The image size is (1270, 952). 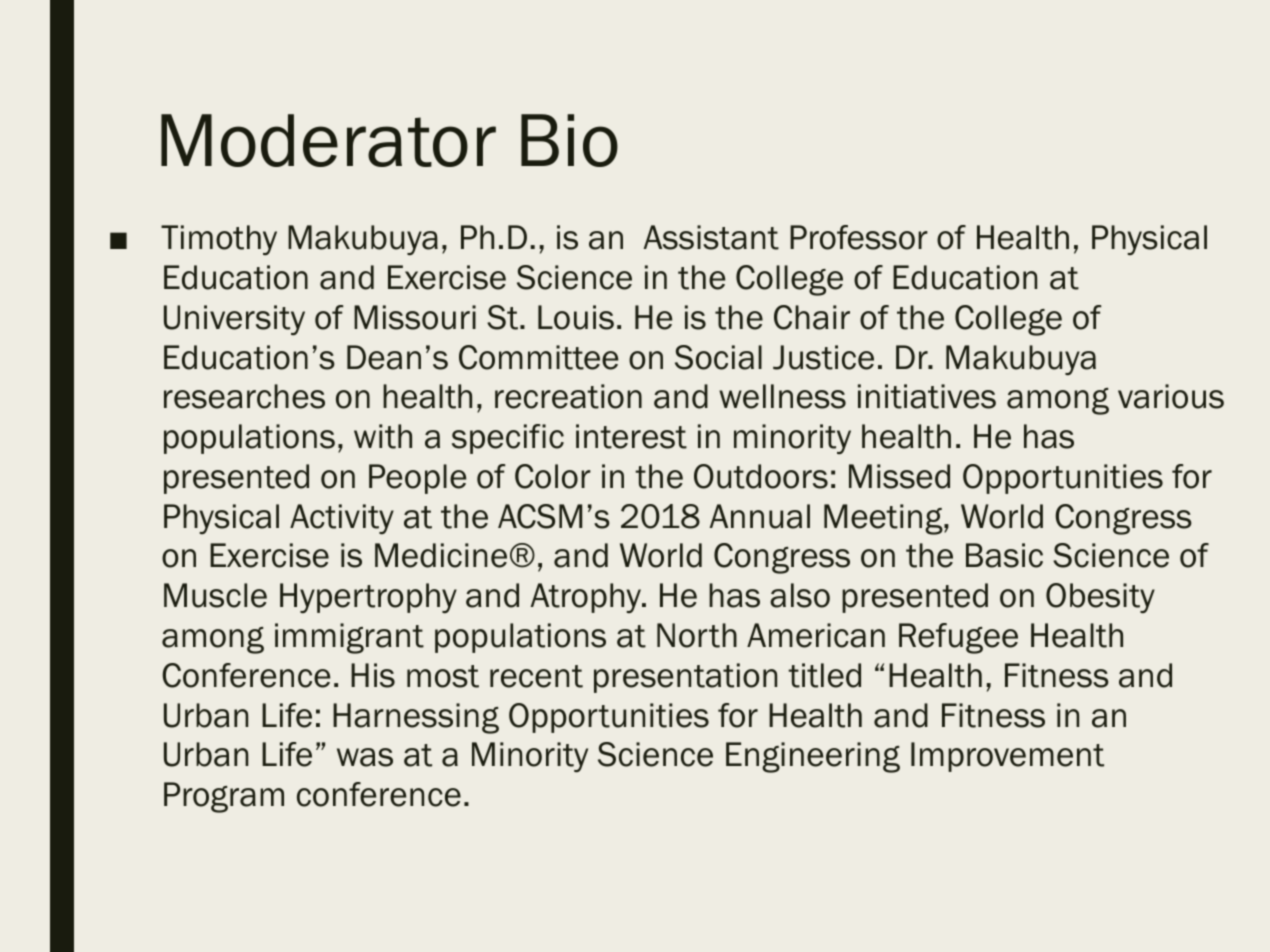 What do you see at coordinates (812, 317) in the screenshot?
I see `Chair` at bounding box center [812, 317].
